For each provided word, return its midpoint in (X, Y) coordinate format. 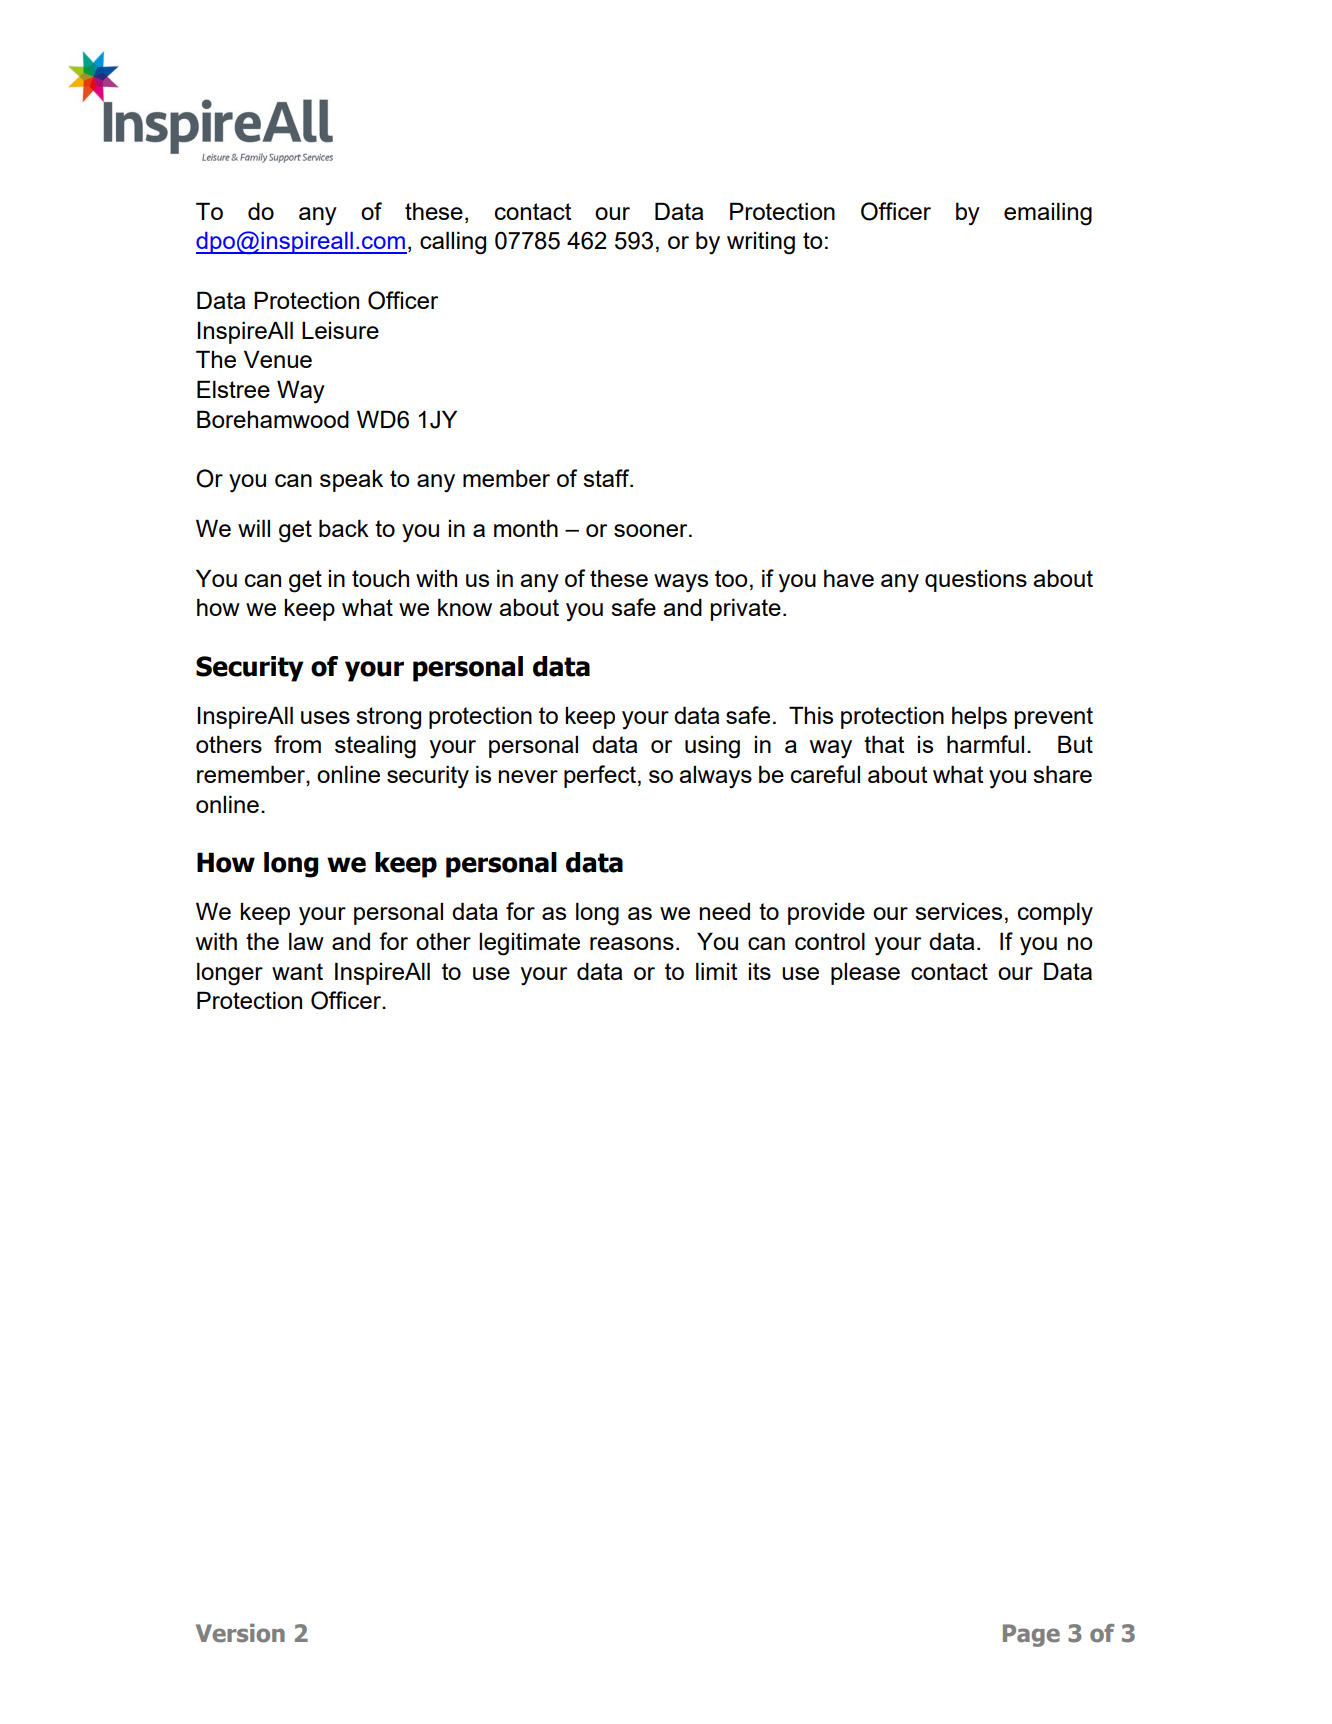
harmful (985, 744)
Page (1031, 1635)
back (344, 528)
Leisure (340, 330)
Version (240, 1633)
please (865, 974)
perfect (600, 776)
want (297, 971)
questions (976, 581)
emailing (1048, 214)
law (306, 941)
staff (607, 478)
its (760, 971)
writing (761, 243)
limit (716, 971)
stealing (375, 747)
